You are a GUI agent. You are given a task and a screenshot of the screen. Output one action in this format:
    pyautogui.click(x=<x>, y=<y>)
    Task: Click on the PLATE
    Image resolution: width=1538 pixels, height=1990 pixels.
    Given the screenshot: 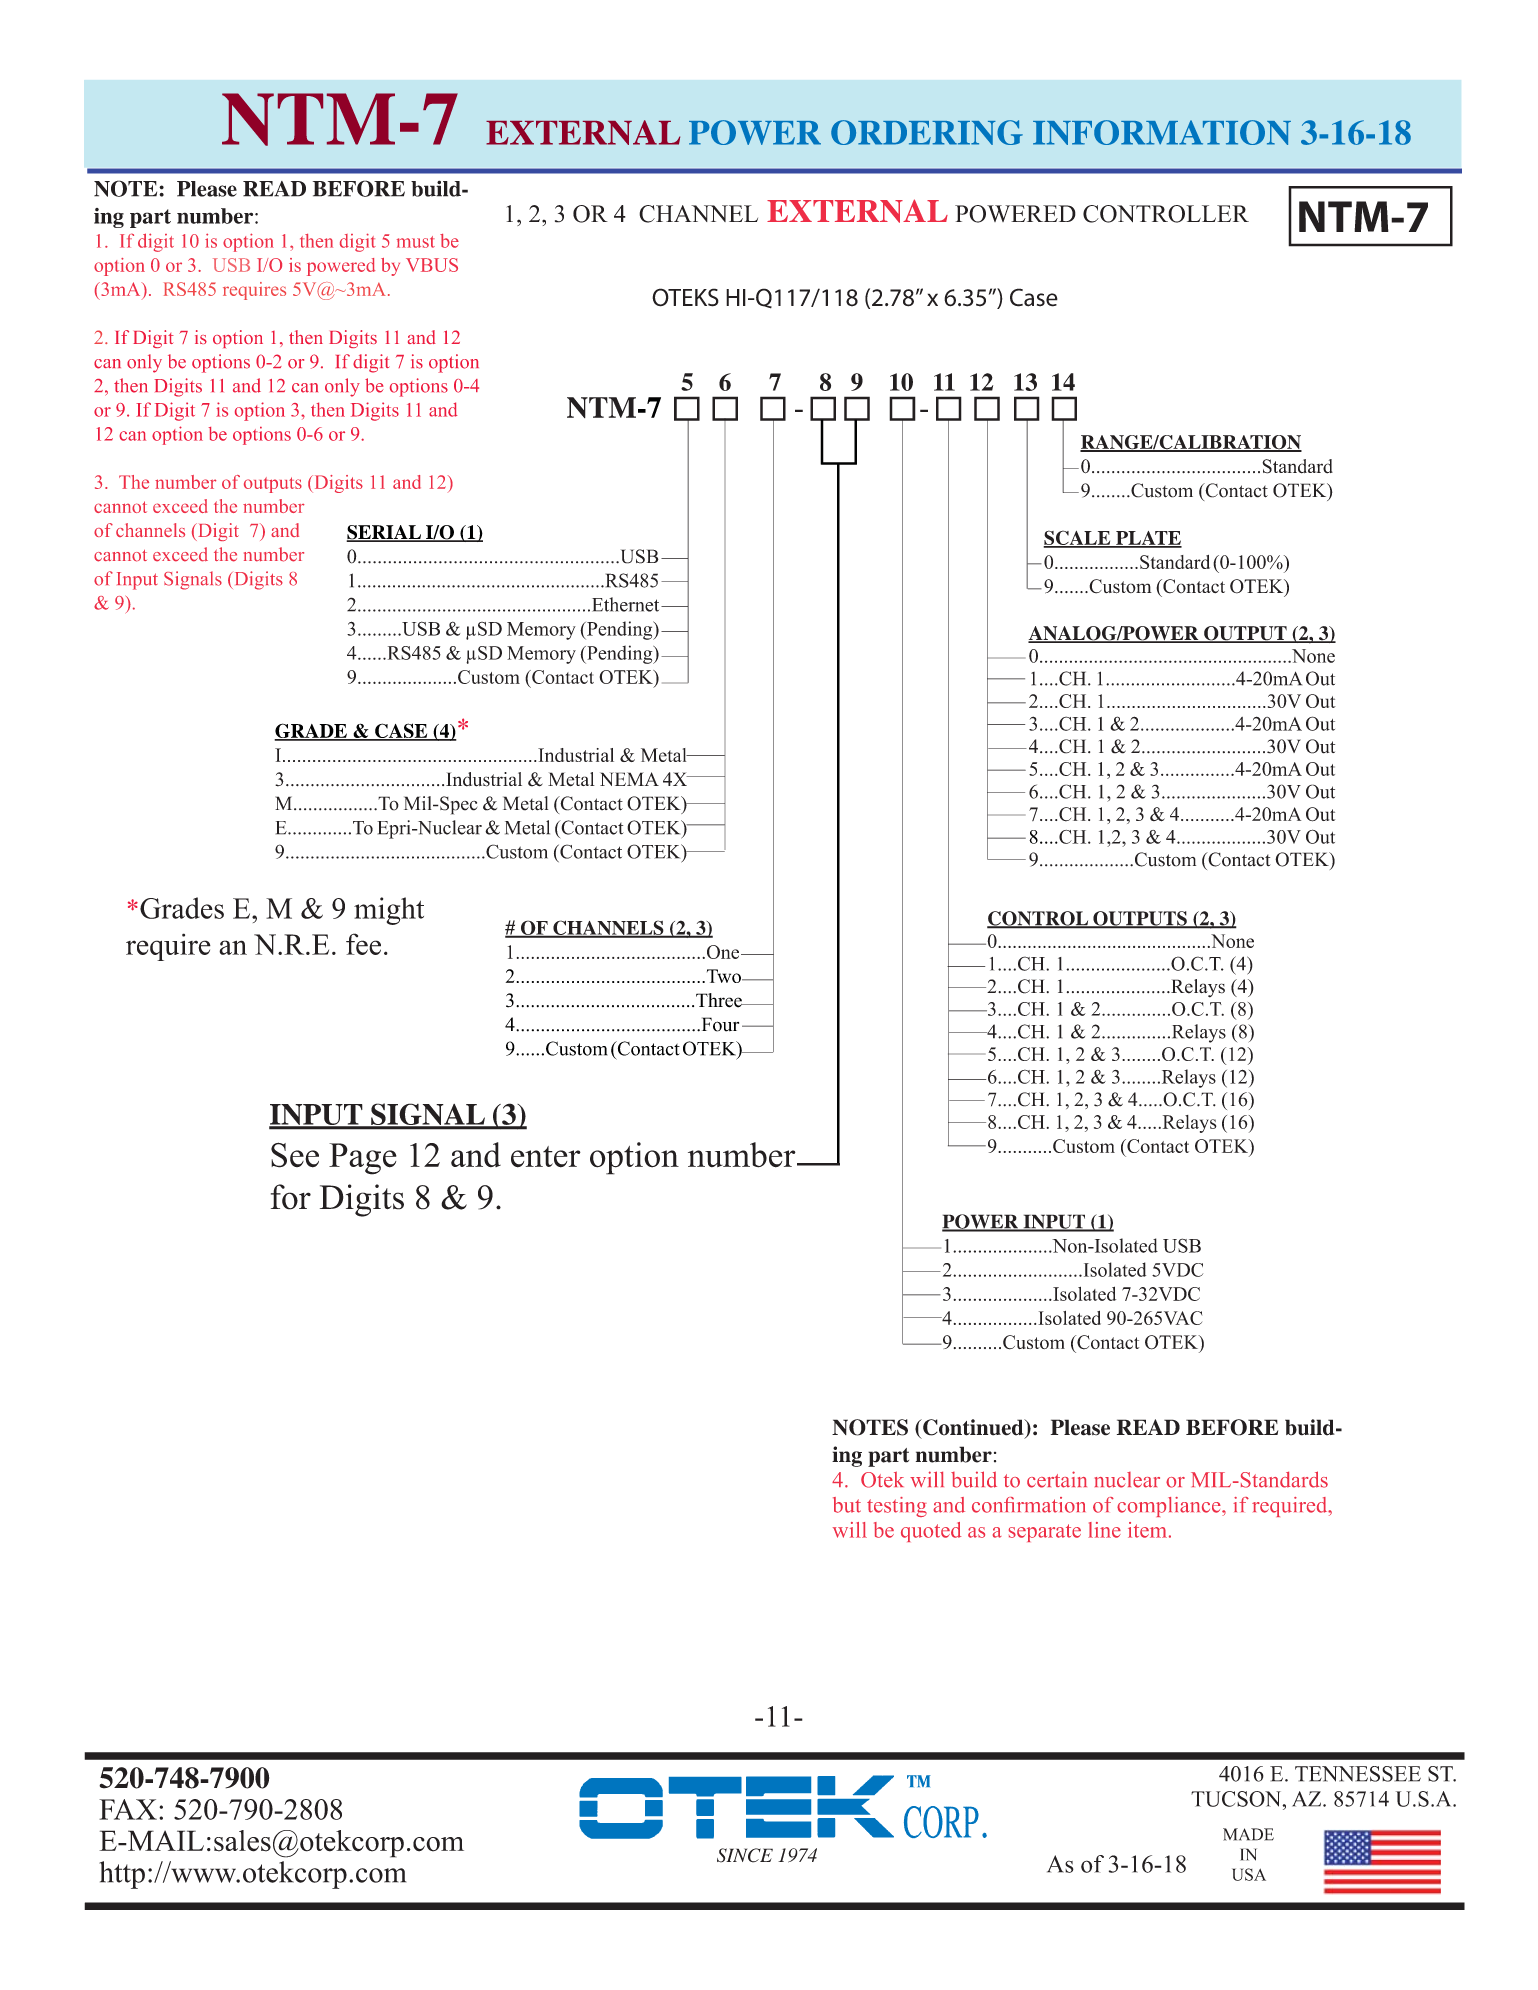 What is the action you would take?
    pyautogui.click(x=1148, y=539)
